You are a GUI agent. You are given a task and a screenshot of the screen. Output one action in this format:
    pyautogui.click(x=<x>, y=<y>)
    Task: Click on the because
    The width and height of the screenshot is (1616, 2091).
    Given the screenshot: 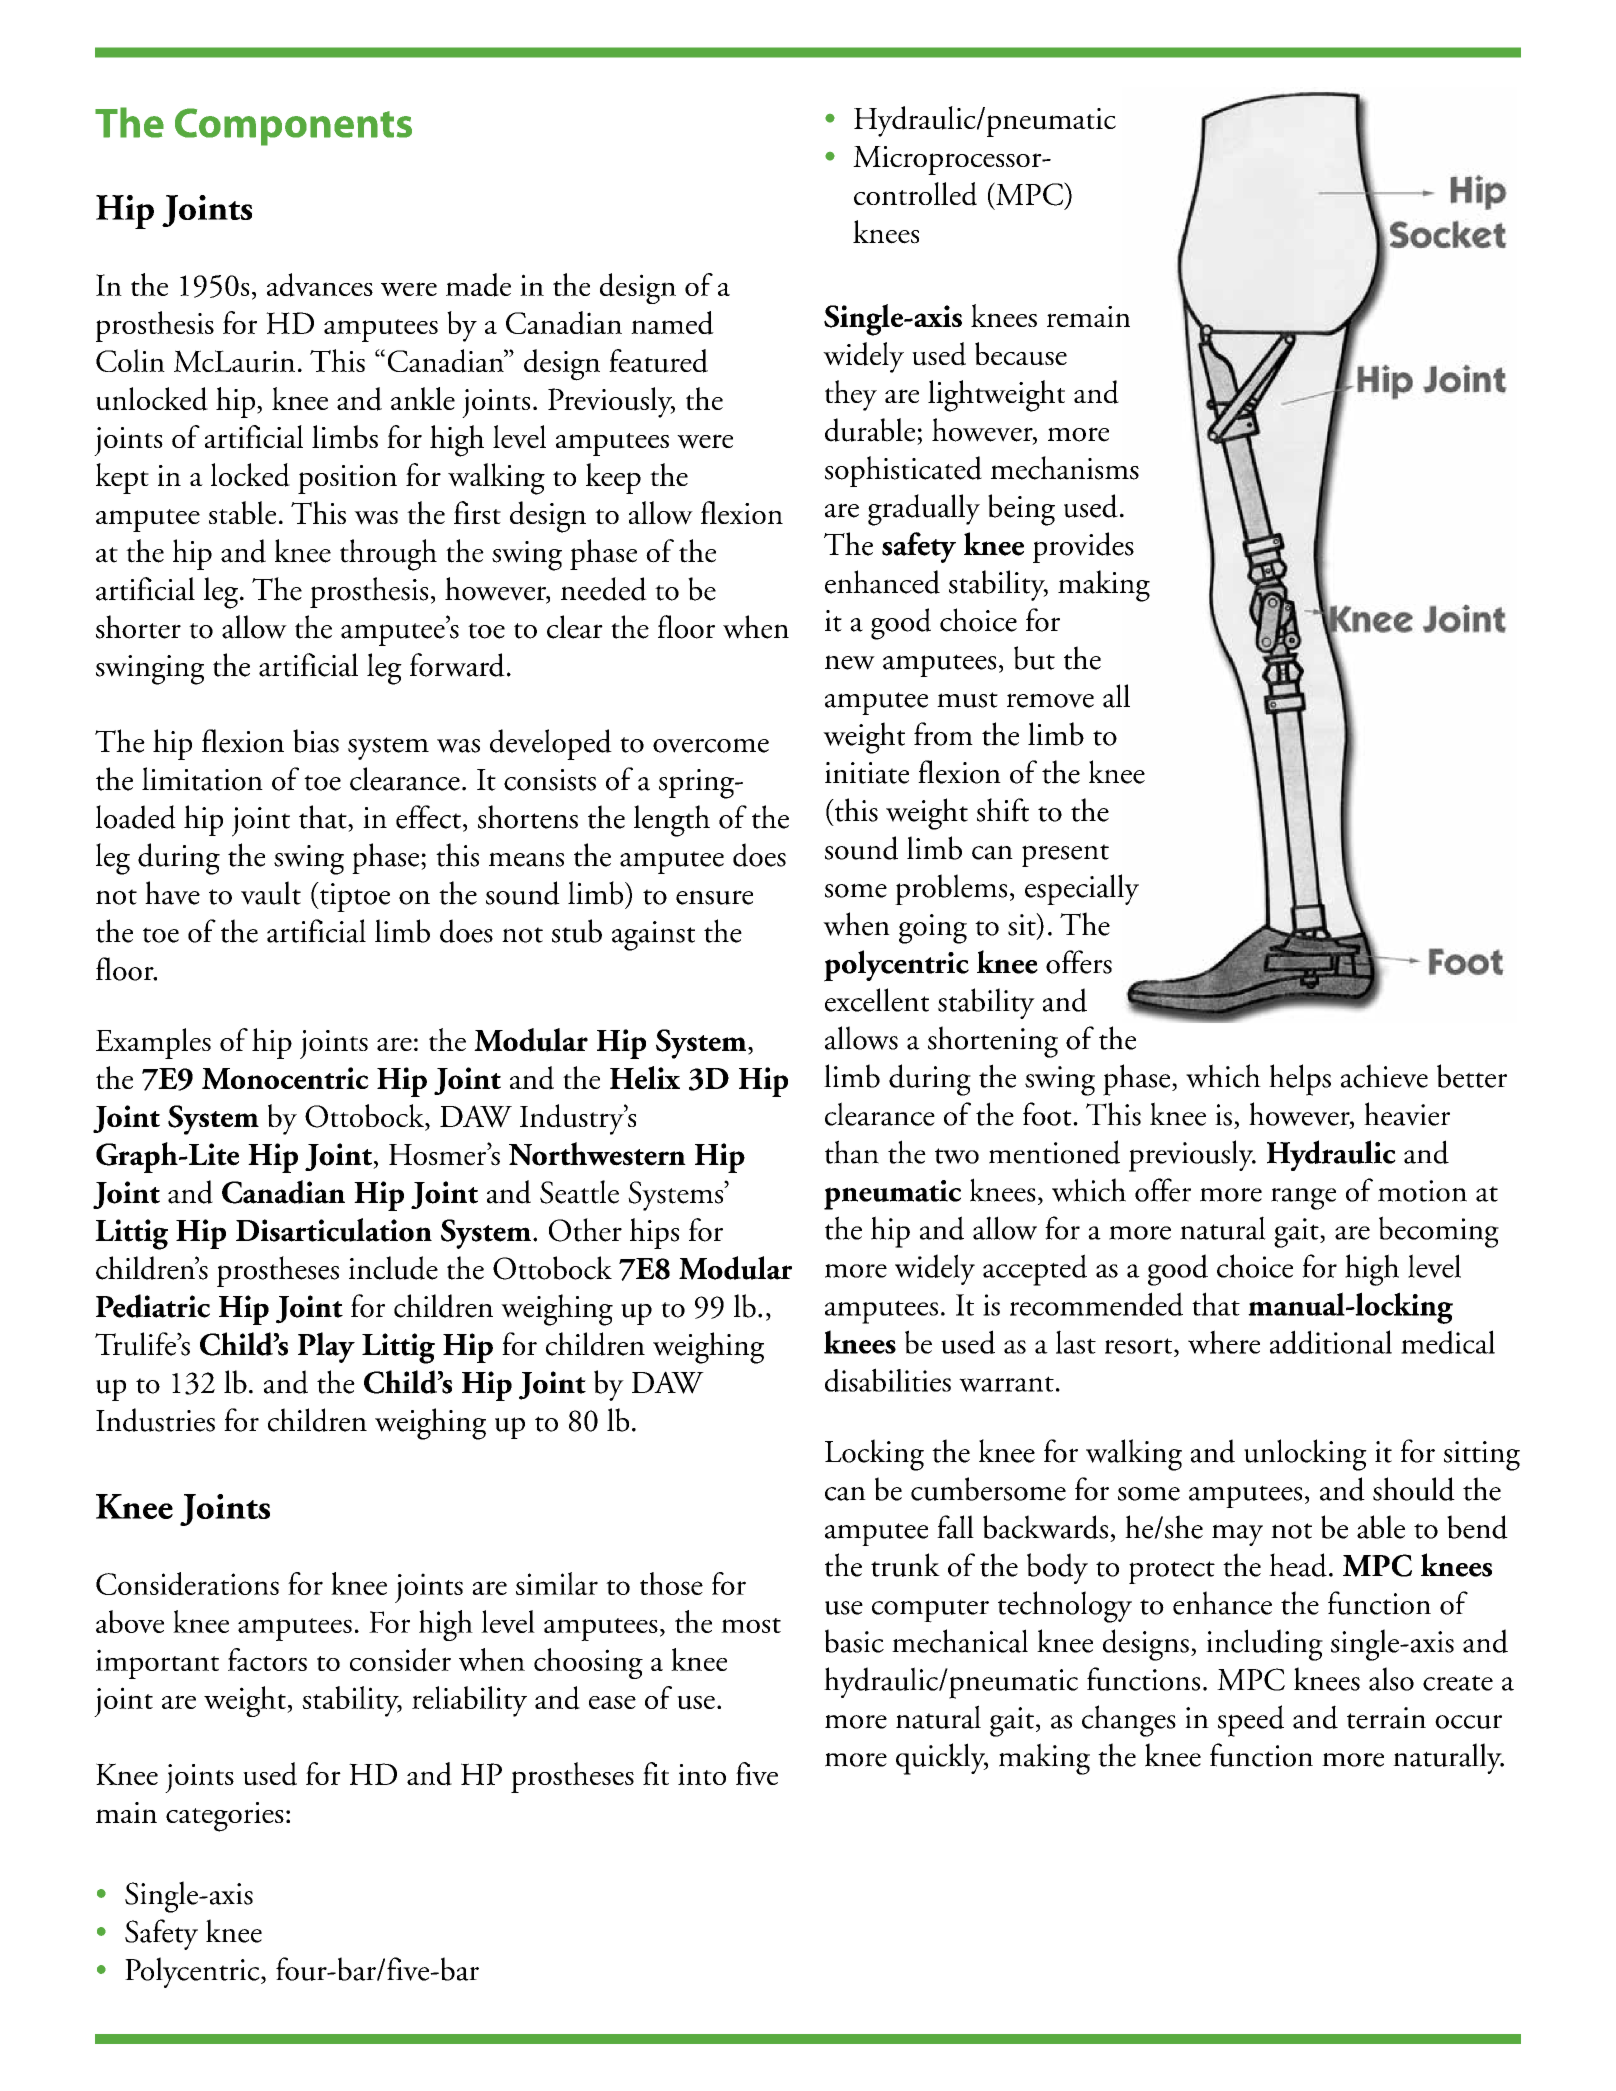 What is the action you would take?
    pyautogui.click(x=1021, y=354)
